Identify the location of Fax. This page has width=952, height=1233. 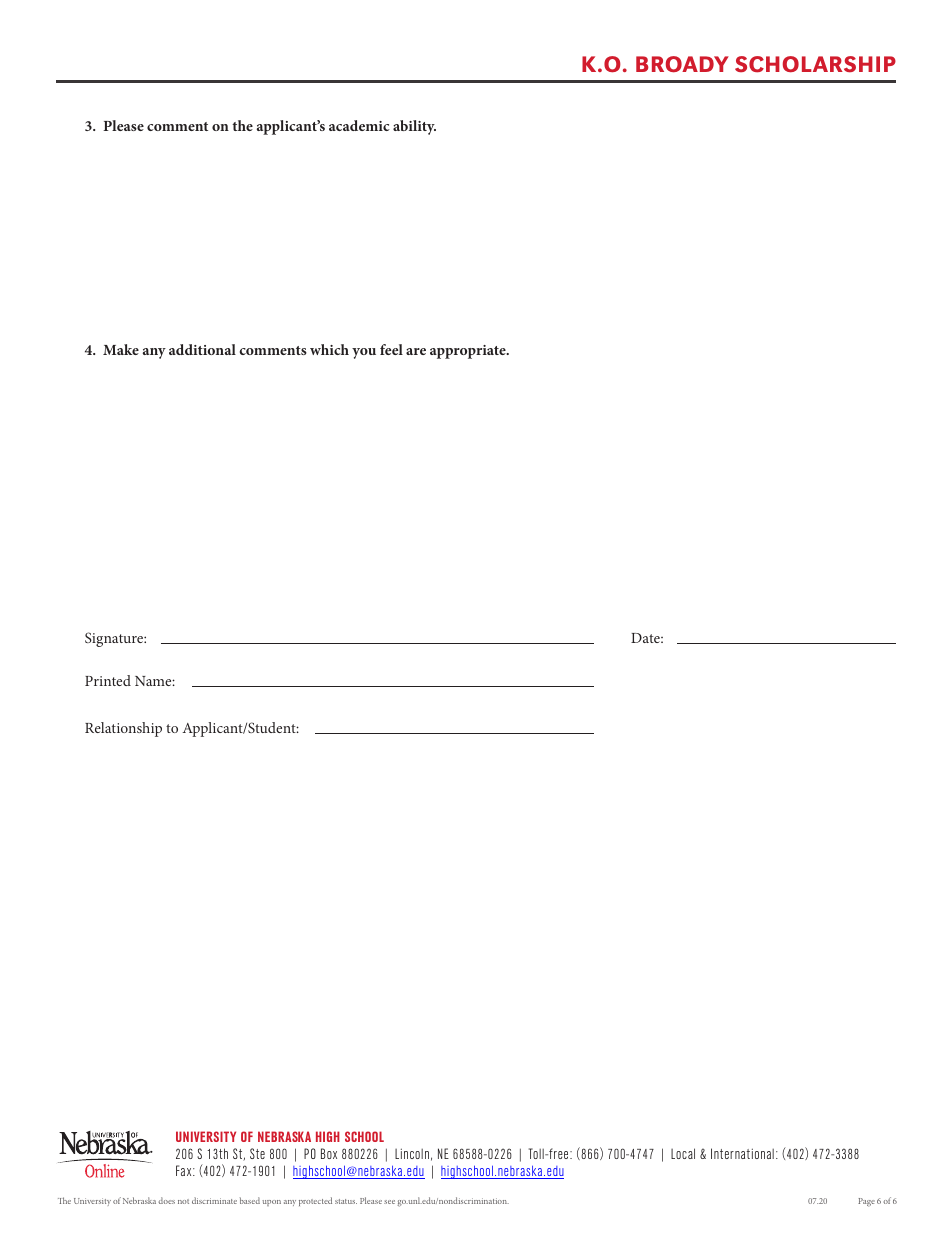
(185, 1170).
